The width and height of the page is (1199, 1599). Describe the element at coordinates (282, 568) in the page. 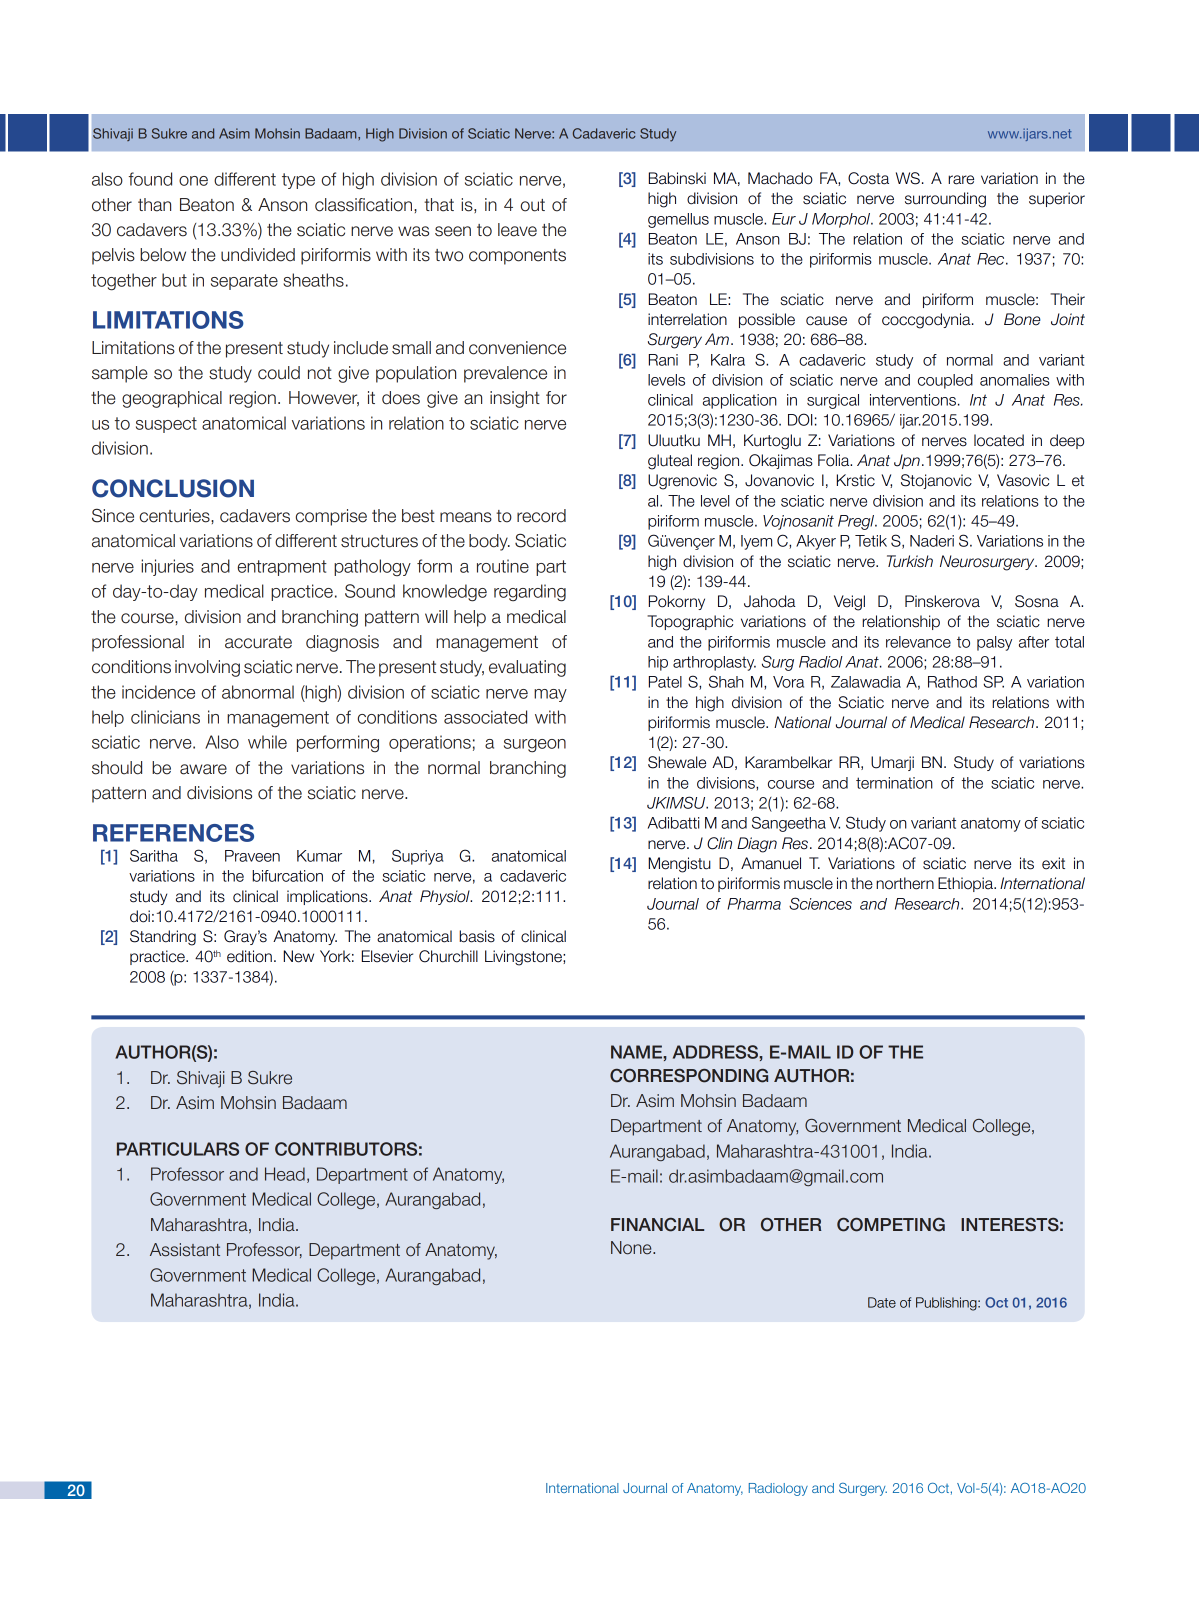

I see `entrapment` at that location.
